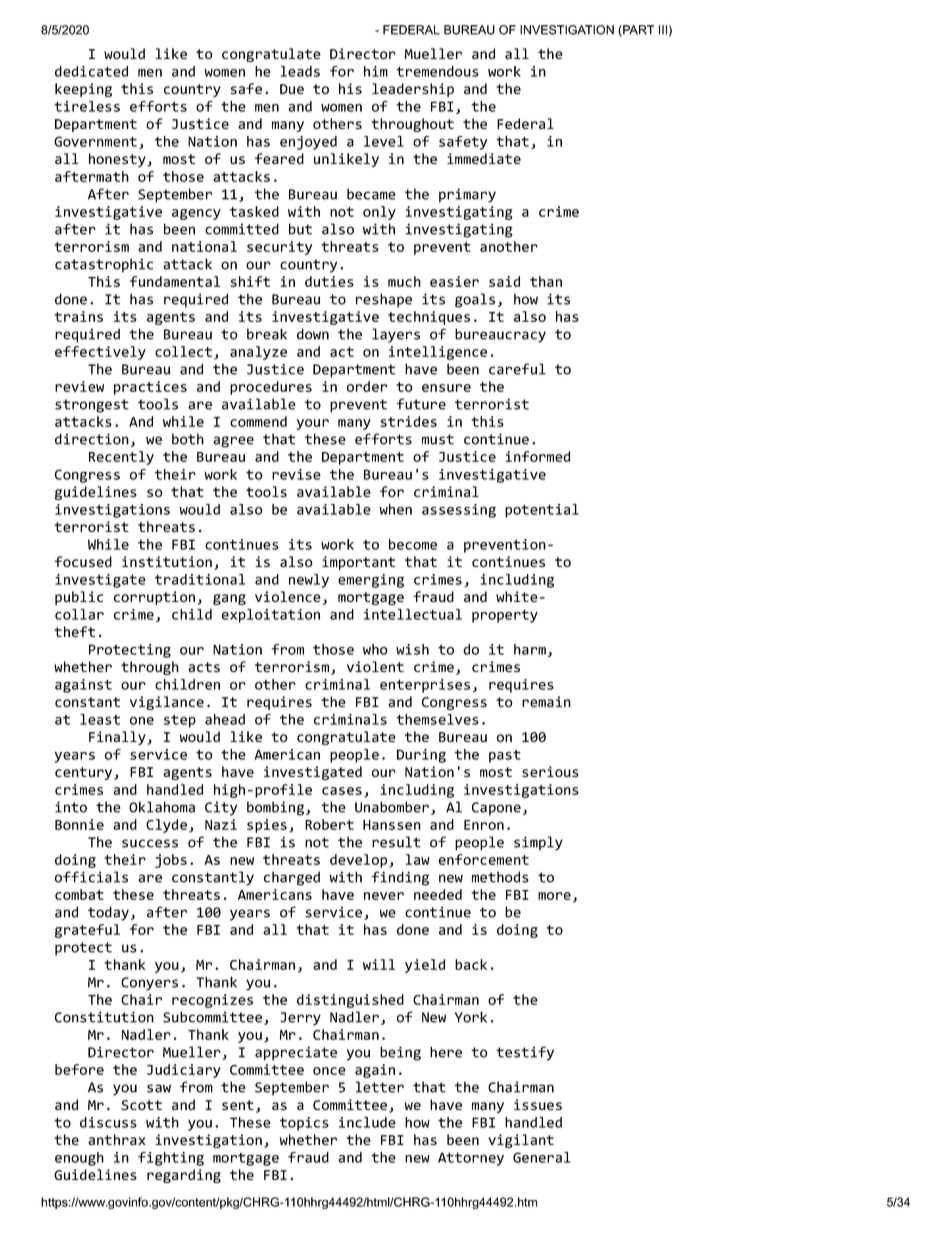 The height and width of the image is (1233, 952). What do you see at coordinates (292, 89) in the image?
I see `Due` at bounding box center [292, 89].
